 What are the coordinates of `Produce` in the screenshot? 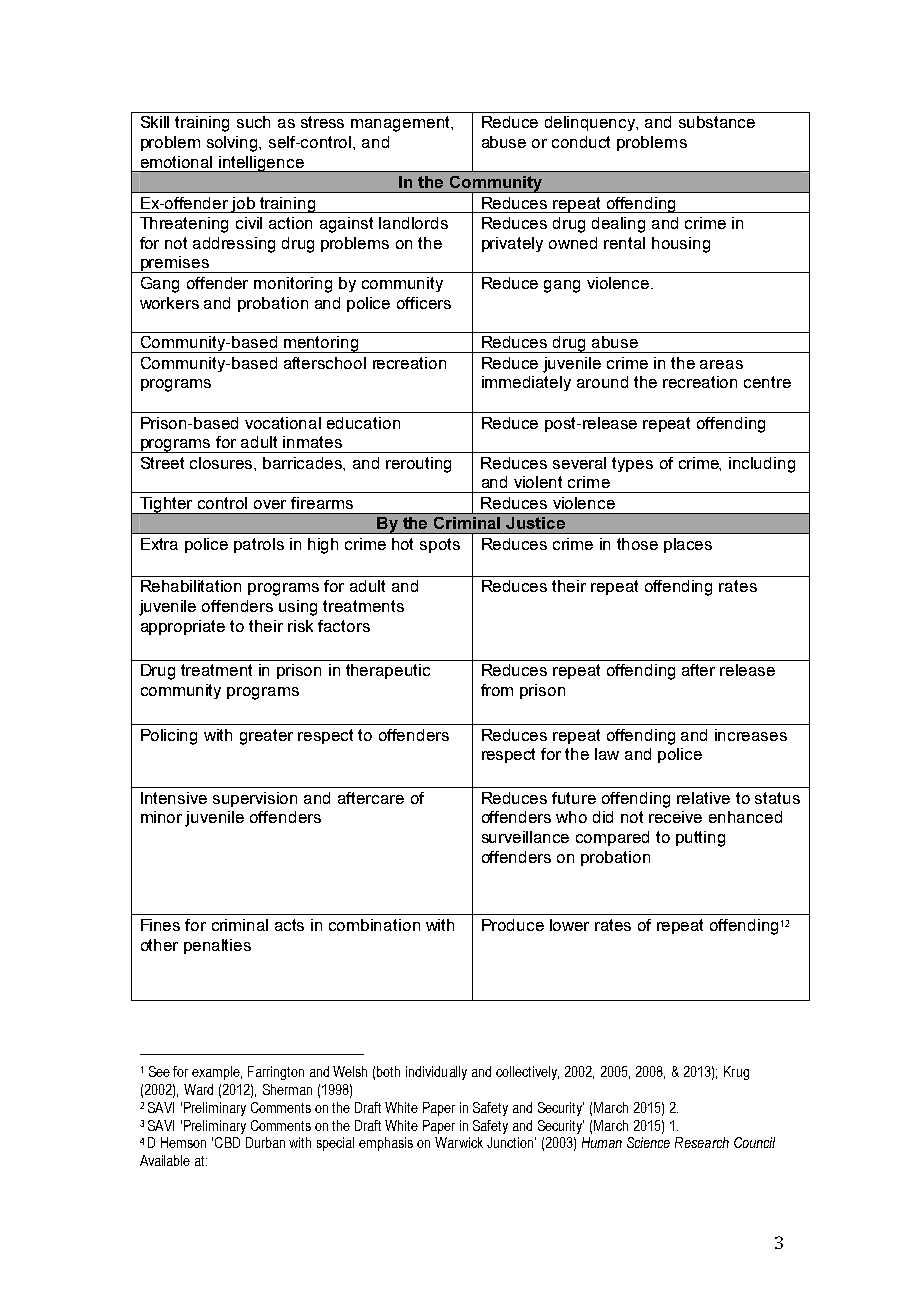 It's located at (513, 925).
